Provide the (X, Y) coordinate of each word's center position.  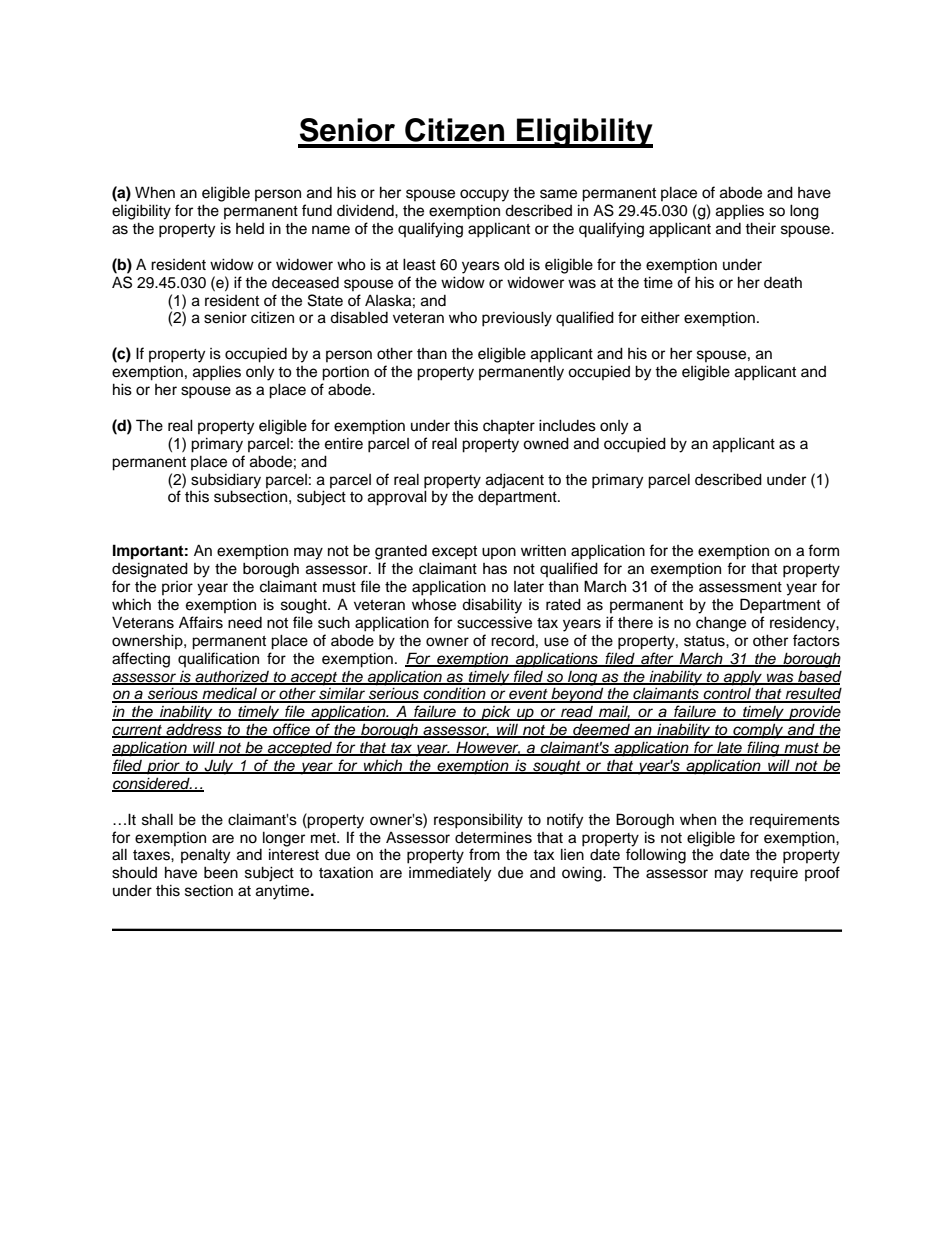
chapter (509, 427)
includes (567, 425)
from (484, 854)
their (760, 228)
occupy (484, 195)
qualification (218, 659)
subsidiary (226, 481)
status (705, 641)
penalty (205, 856)
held (250, 228)
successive (494, 622)
